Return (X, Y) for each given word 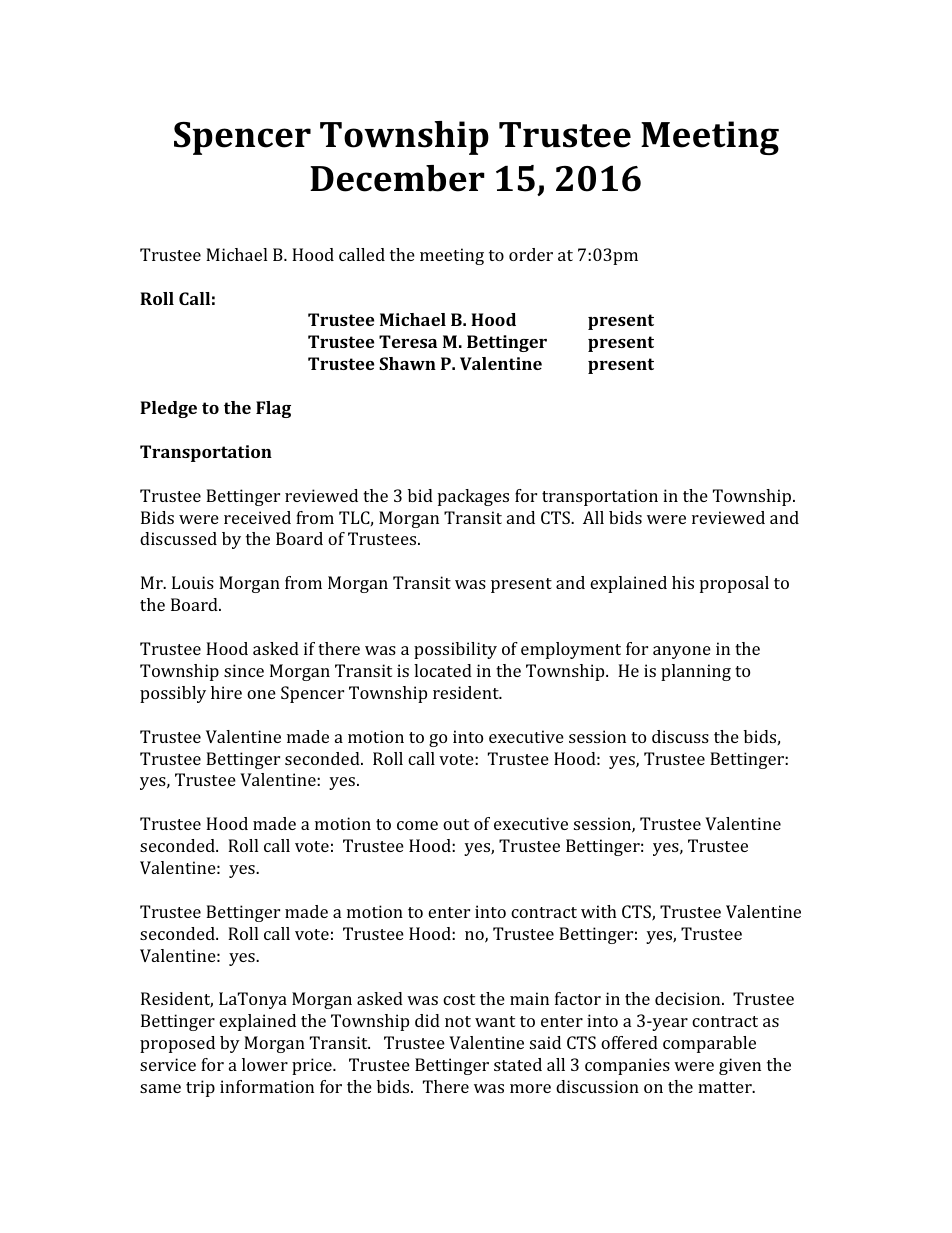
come (417, 825)
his (683, 582)
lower (265, 1064)
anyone (682, 652)
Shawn (407, 363)
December (397, 178)
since (244, 670)
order (531, 254)
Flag (273, 409)
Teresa (408, 341)
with (599, 911)
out (456, 824)
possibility (455, 650)
